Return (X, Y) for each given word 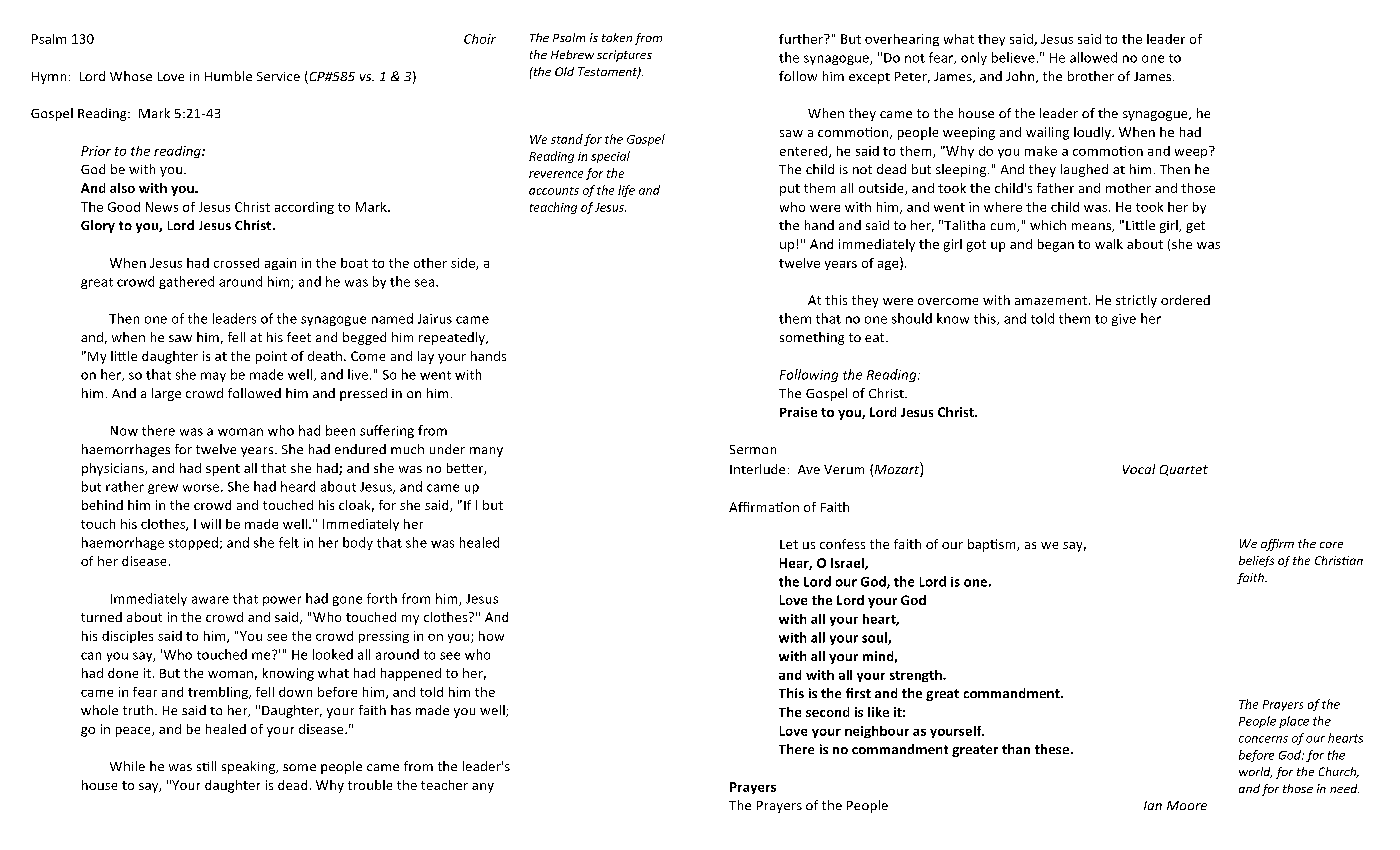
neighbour (877, 732)
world (1255, 772)
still (206, 766)
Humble (228, 76)
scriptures (624, 56)
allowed (1093, 57)
